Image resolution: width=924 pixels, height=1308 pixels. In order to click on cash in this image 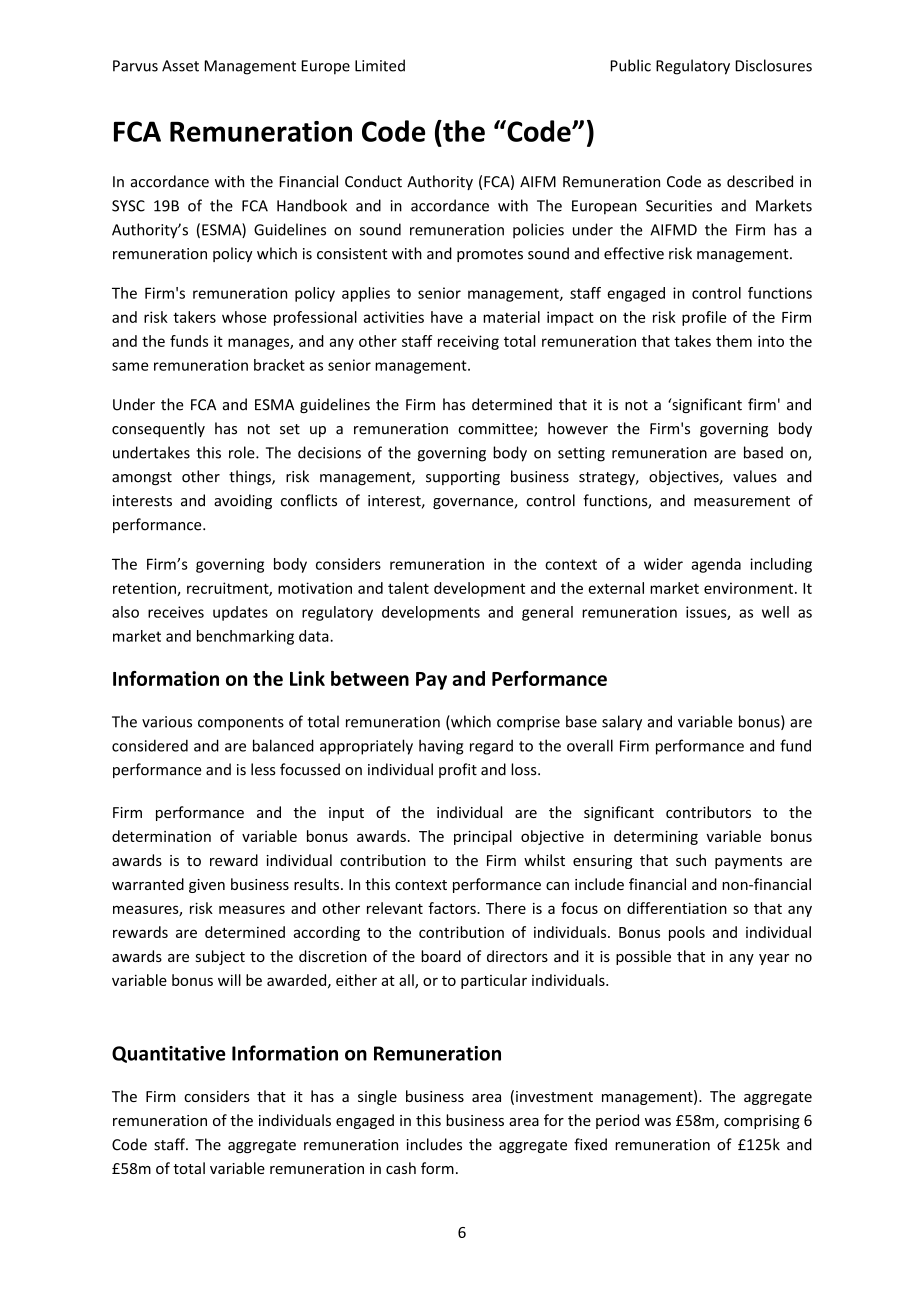, I will do `click(401, 1168)`.
